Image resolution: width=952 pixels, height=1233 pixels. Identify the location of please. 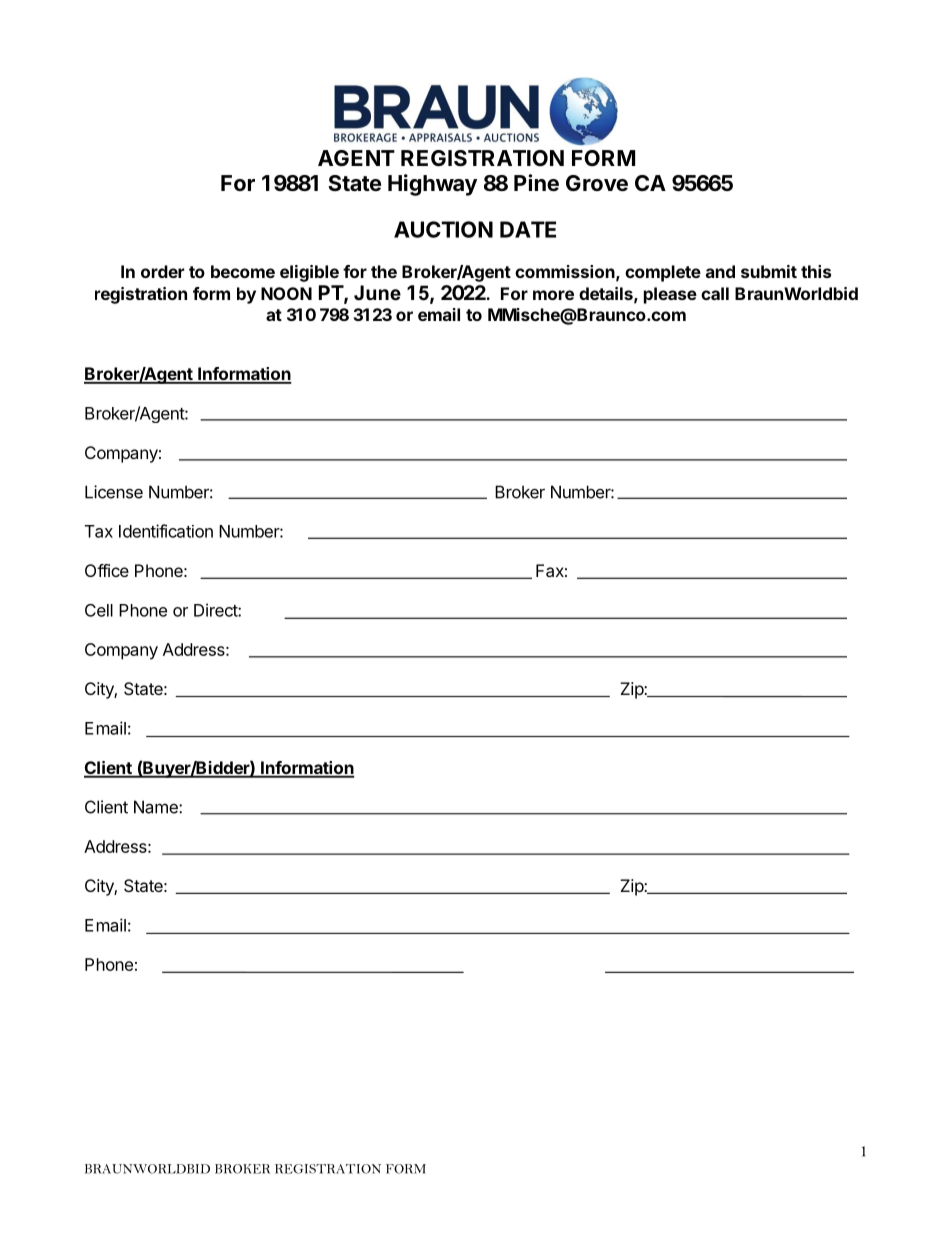
(670, 295).
